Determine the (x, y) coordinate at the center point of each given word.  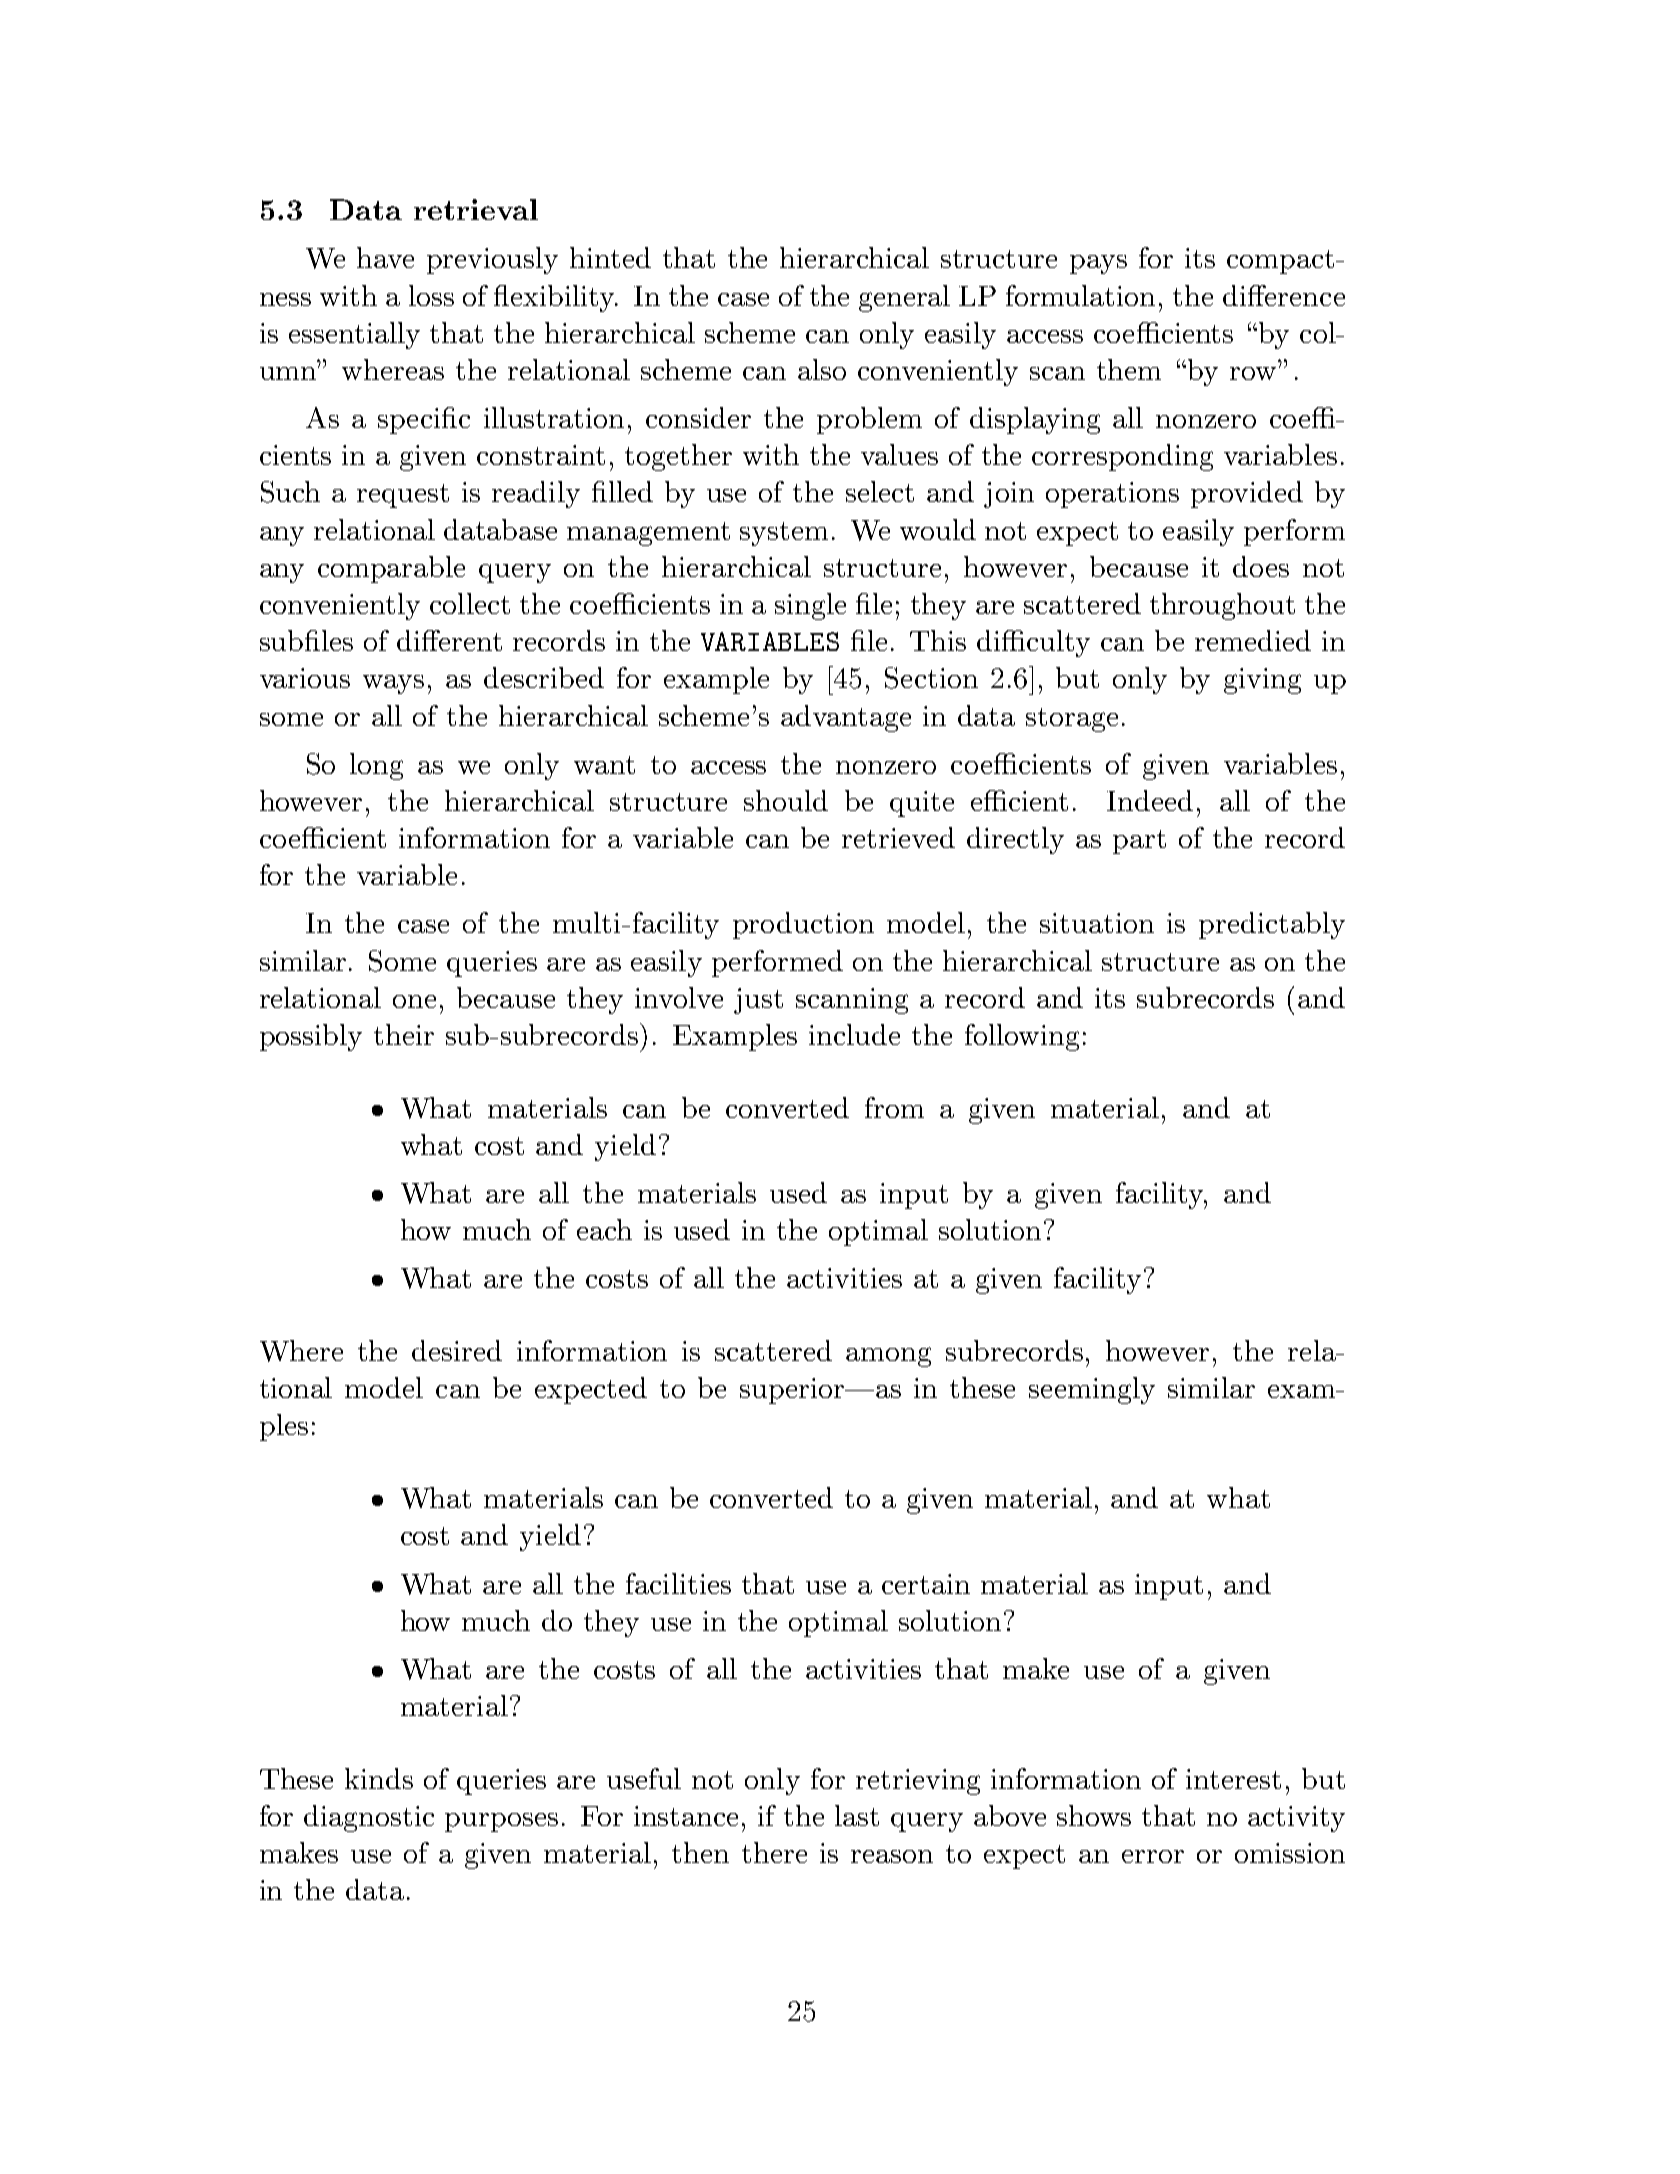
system (784, 534)
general (904, 298)
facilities (678, 1583)
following (1022, 1037)
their (404, 1034)
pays (1098, 264)
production (803, 925)
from (894, 1107)
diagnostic (369, 1818)
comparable (391, 569)
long (376, 766)
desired (457, 1350)
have (385, 257)
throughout (1222, 606)
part (1139, 842)
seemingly (1092, 1390)
